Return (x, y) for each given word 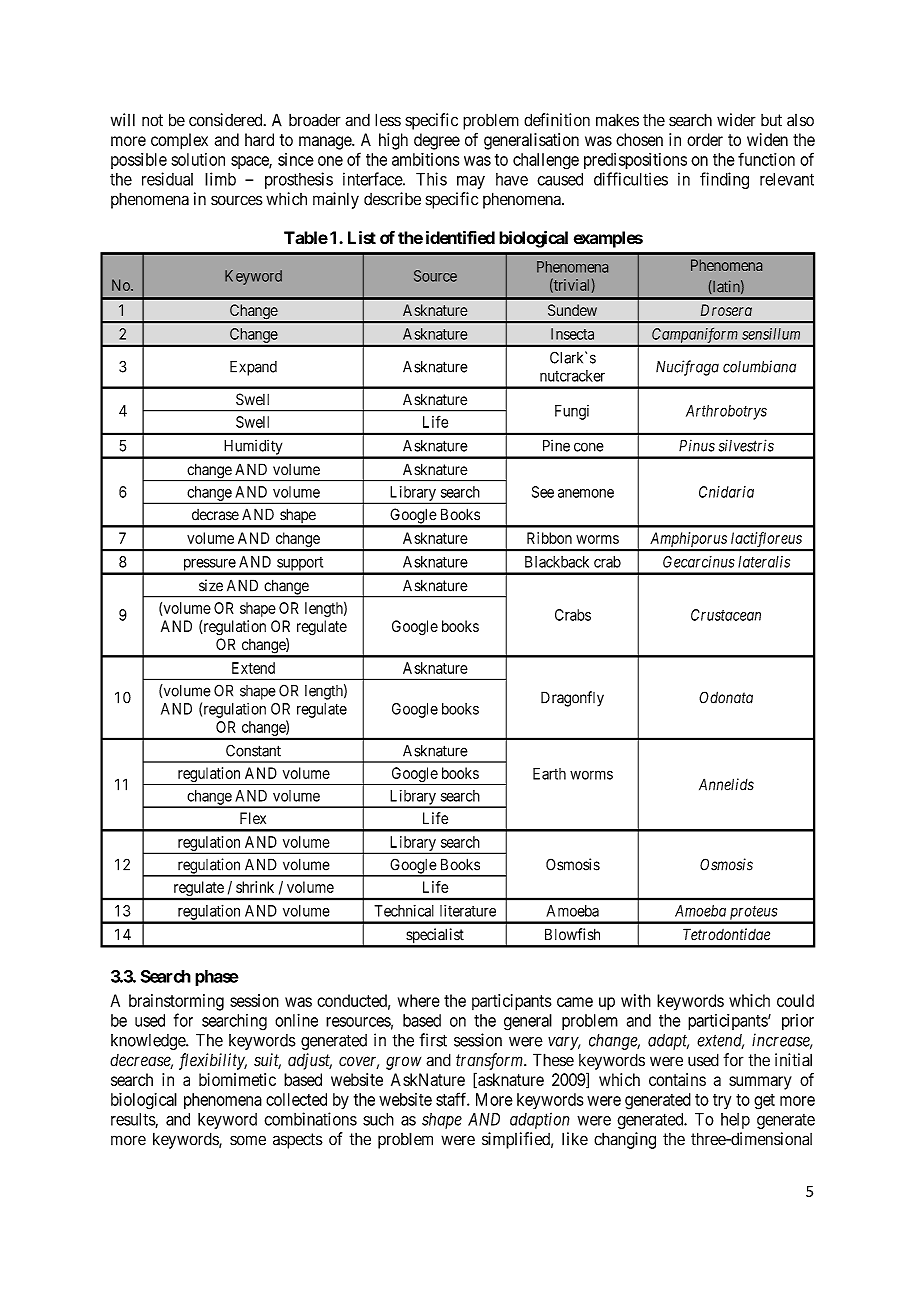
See (543, 492)
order (705, 139)
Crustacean (726, 615)
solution (198, 159)
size (211, 585)
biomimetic (237, 1079)
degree (437, 141)
